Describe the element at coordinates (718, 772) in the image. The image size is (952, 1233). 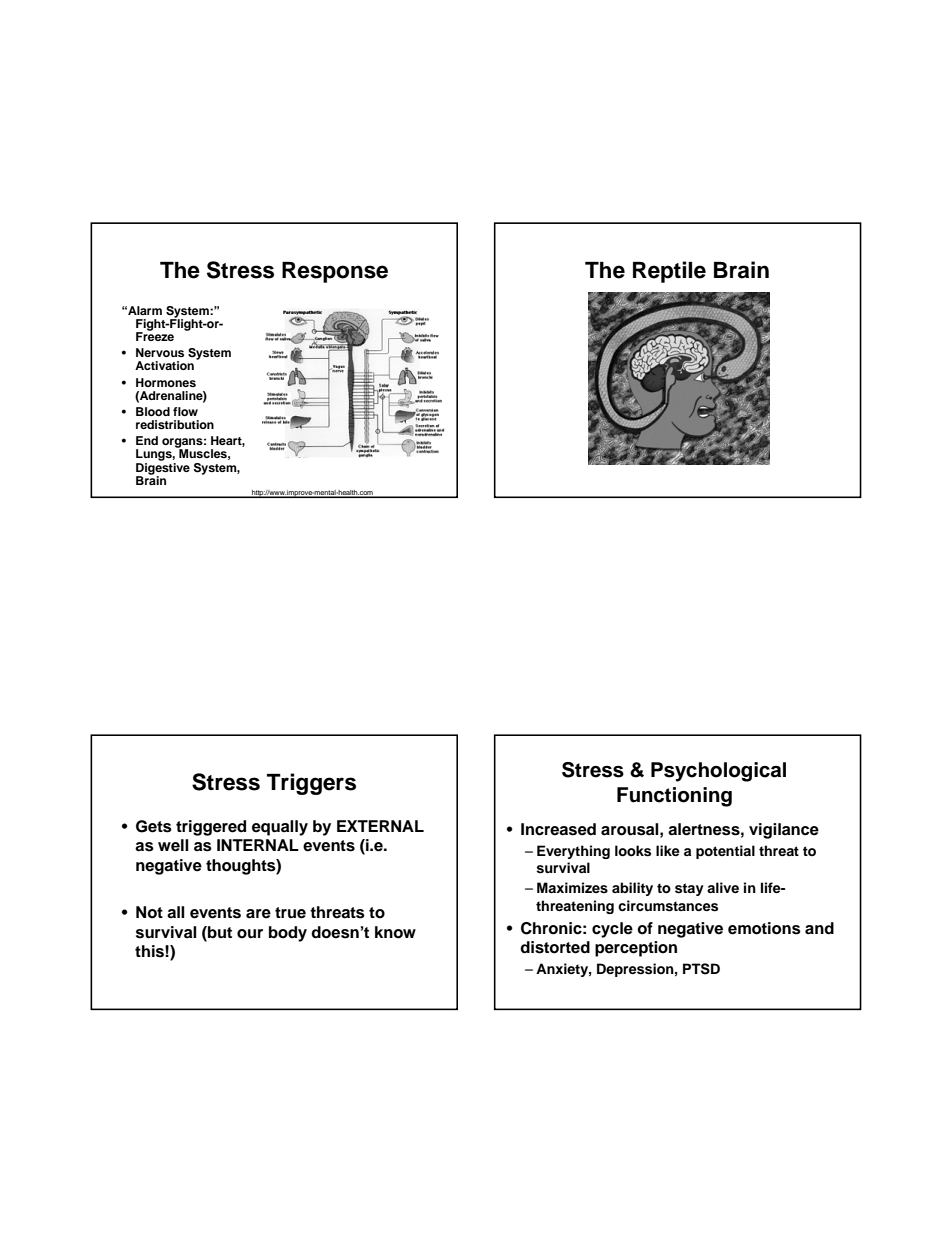
I see `Psychological` at that location.
